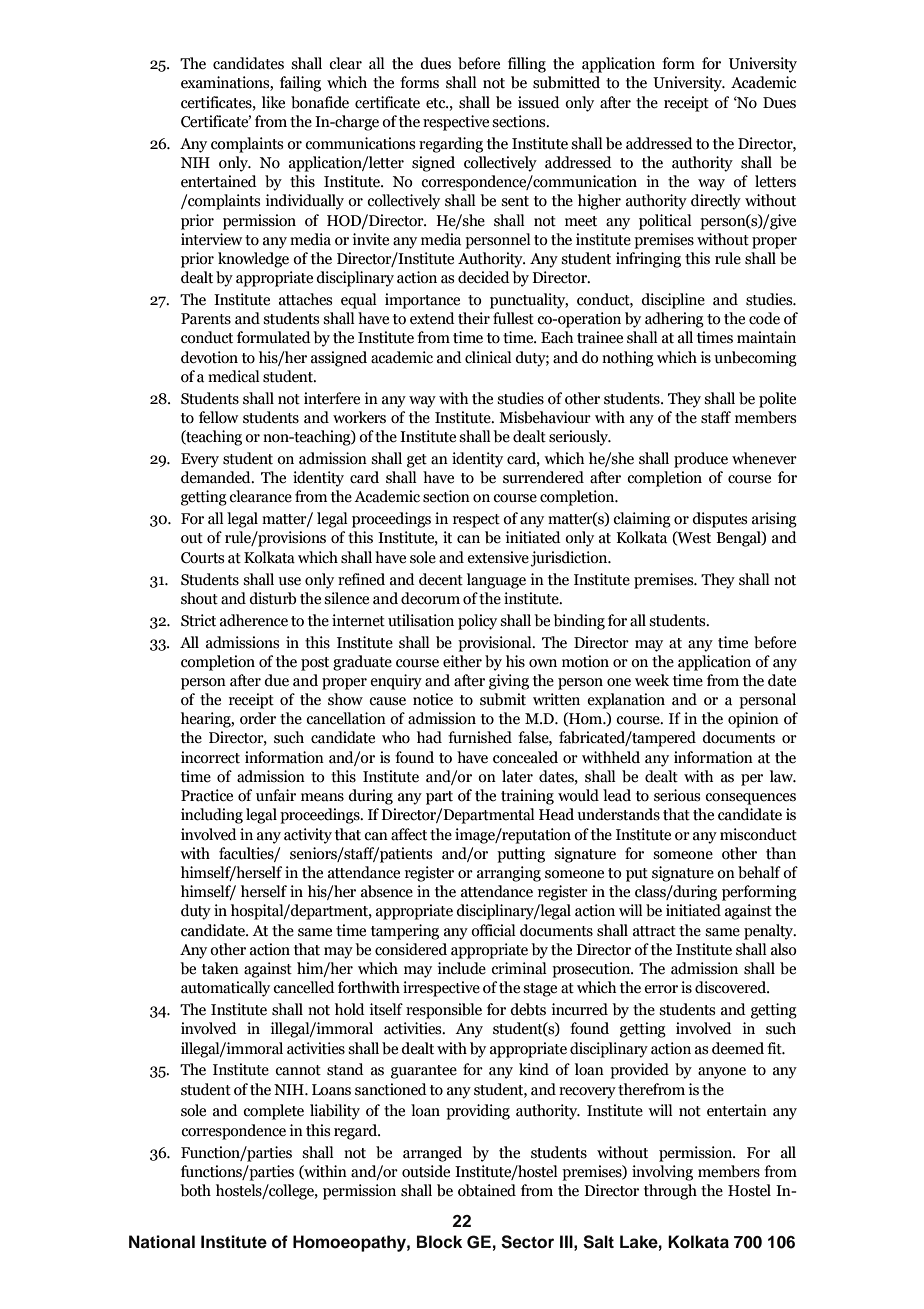 The width and height of the screenshot is (924, 1309). I want to click on taken, so click(220, 968).
